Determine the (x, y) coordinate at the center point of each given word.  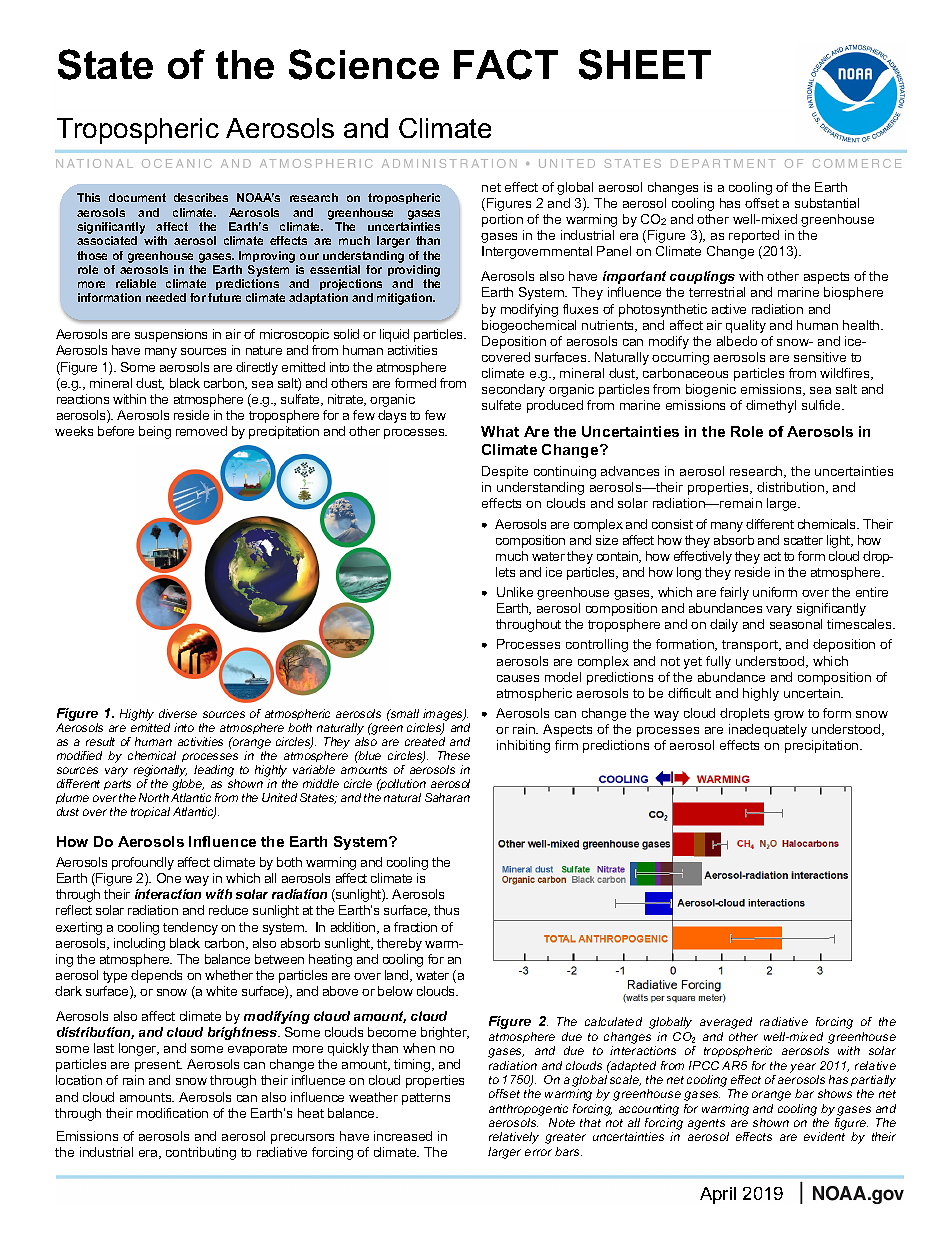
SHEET (645, 64)
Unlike (515, 592)
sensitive (820, 357)
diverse (178, 713)
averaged (726, 1023)
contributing (201, 1153)
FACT (506, 64)
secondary (513, 390)
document (137, 197)
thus (446, 910)
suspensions (171, 335)
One (169, 878)
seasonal (796, 624)
